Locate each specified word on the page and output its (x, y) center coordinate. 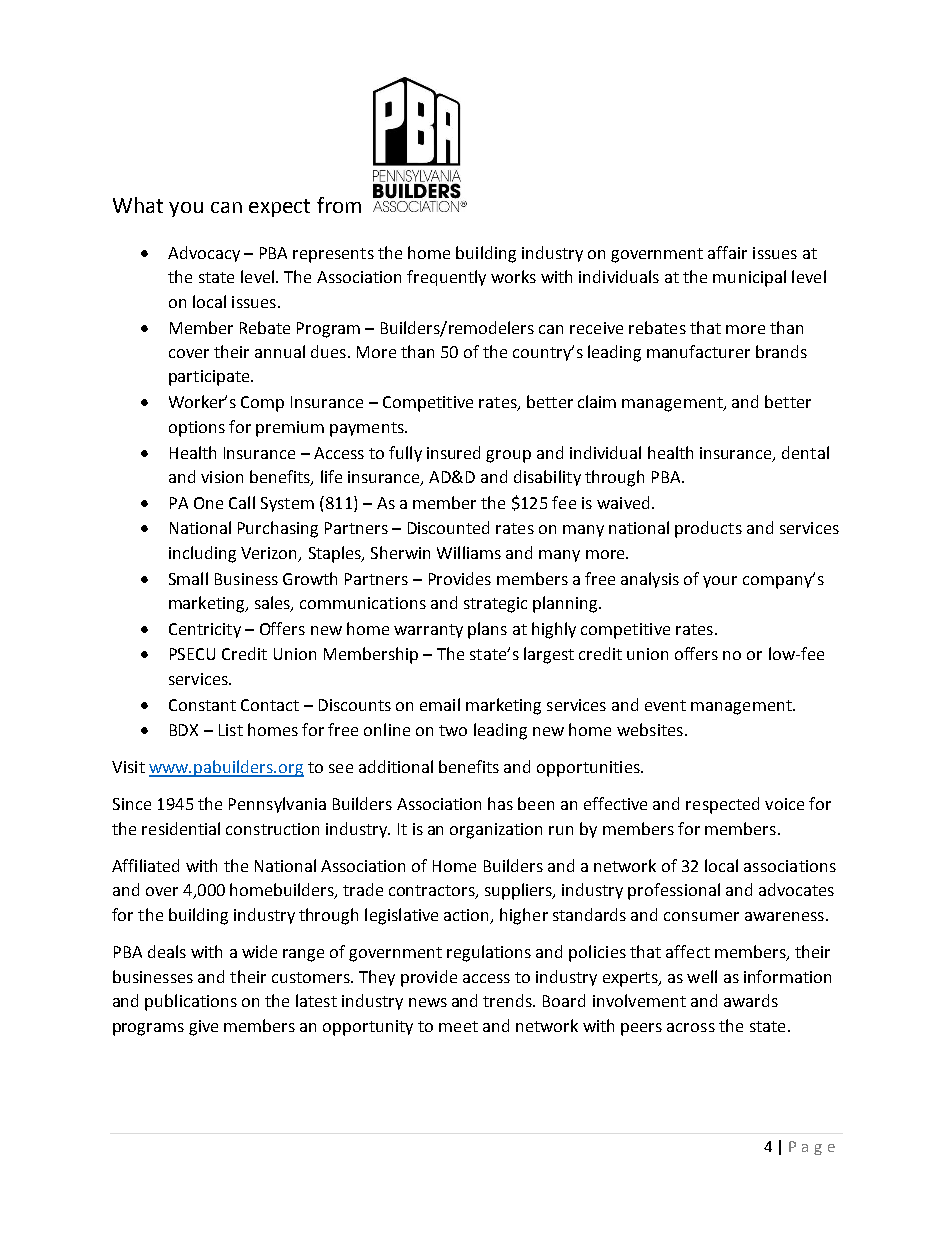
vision (222, 477)
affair (727, 252)
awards (751, 1000)
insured (453, 452)
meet (458, 1026)
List (231, 730)
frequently (446, 278)
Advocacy (204, 254)
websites (650, 729)
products (708, 529)
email (440, 704)
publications (191, 1002)
